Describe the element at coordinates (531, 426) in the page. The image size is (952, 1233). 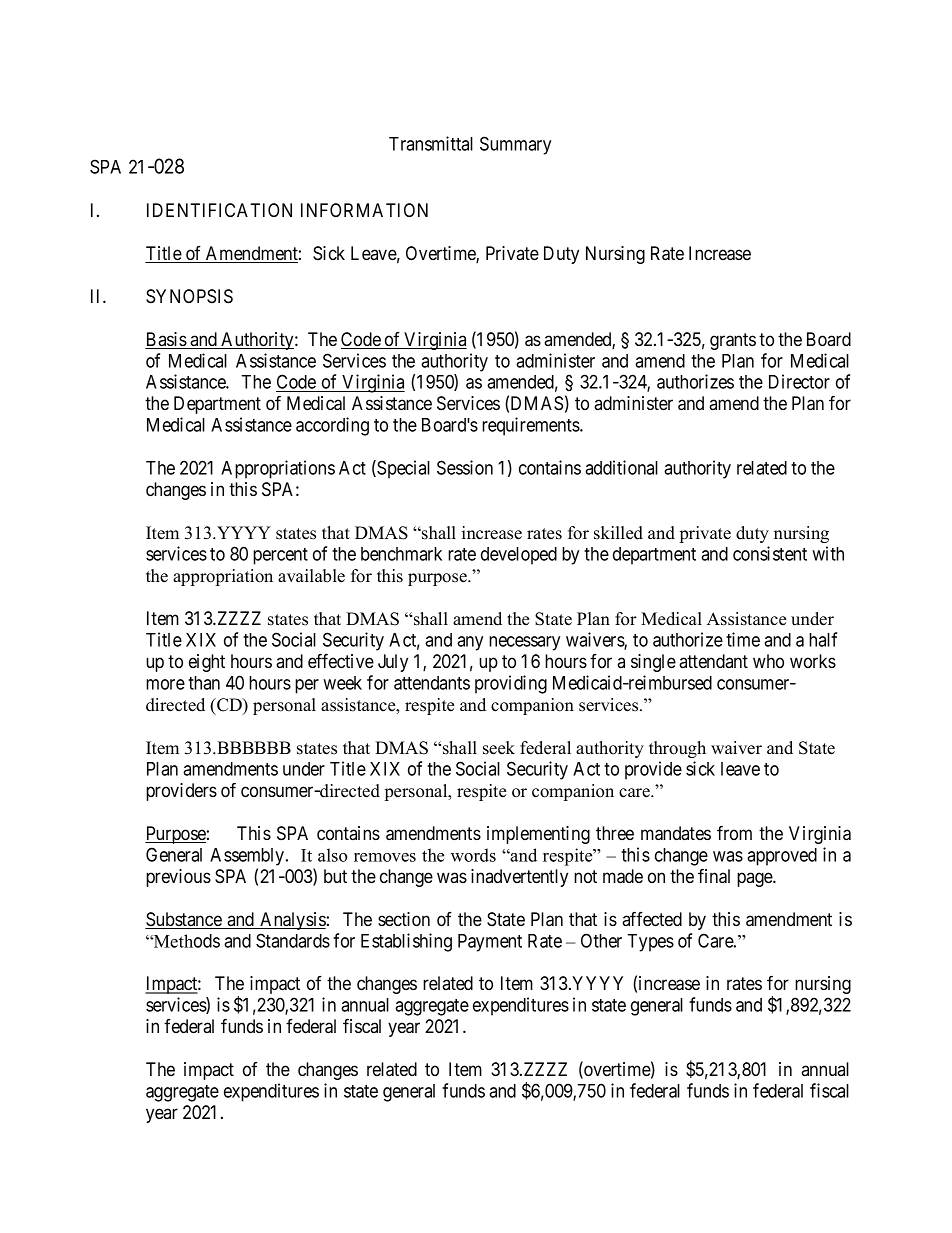
I see `requirements` at that location.
